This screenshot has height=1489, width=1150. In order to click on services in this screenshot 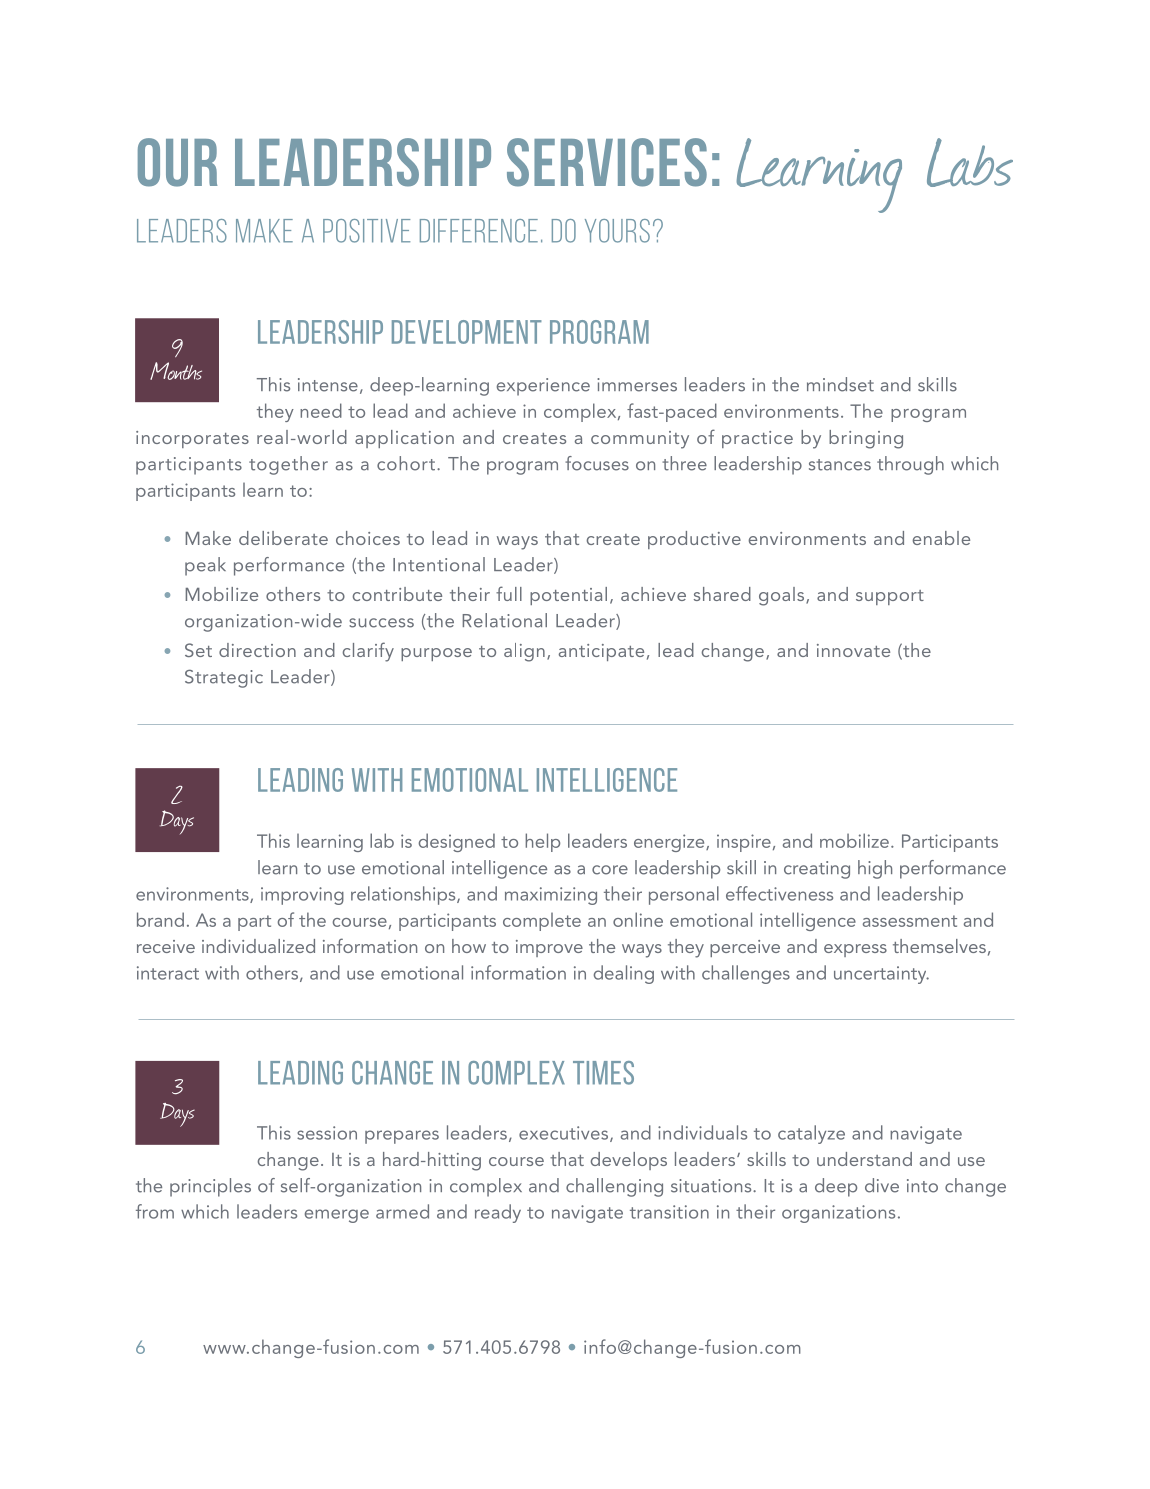, I will do `click(607, 162)`.
